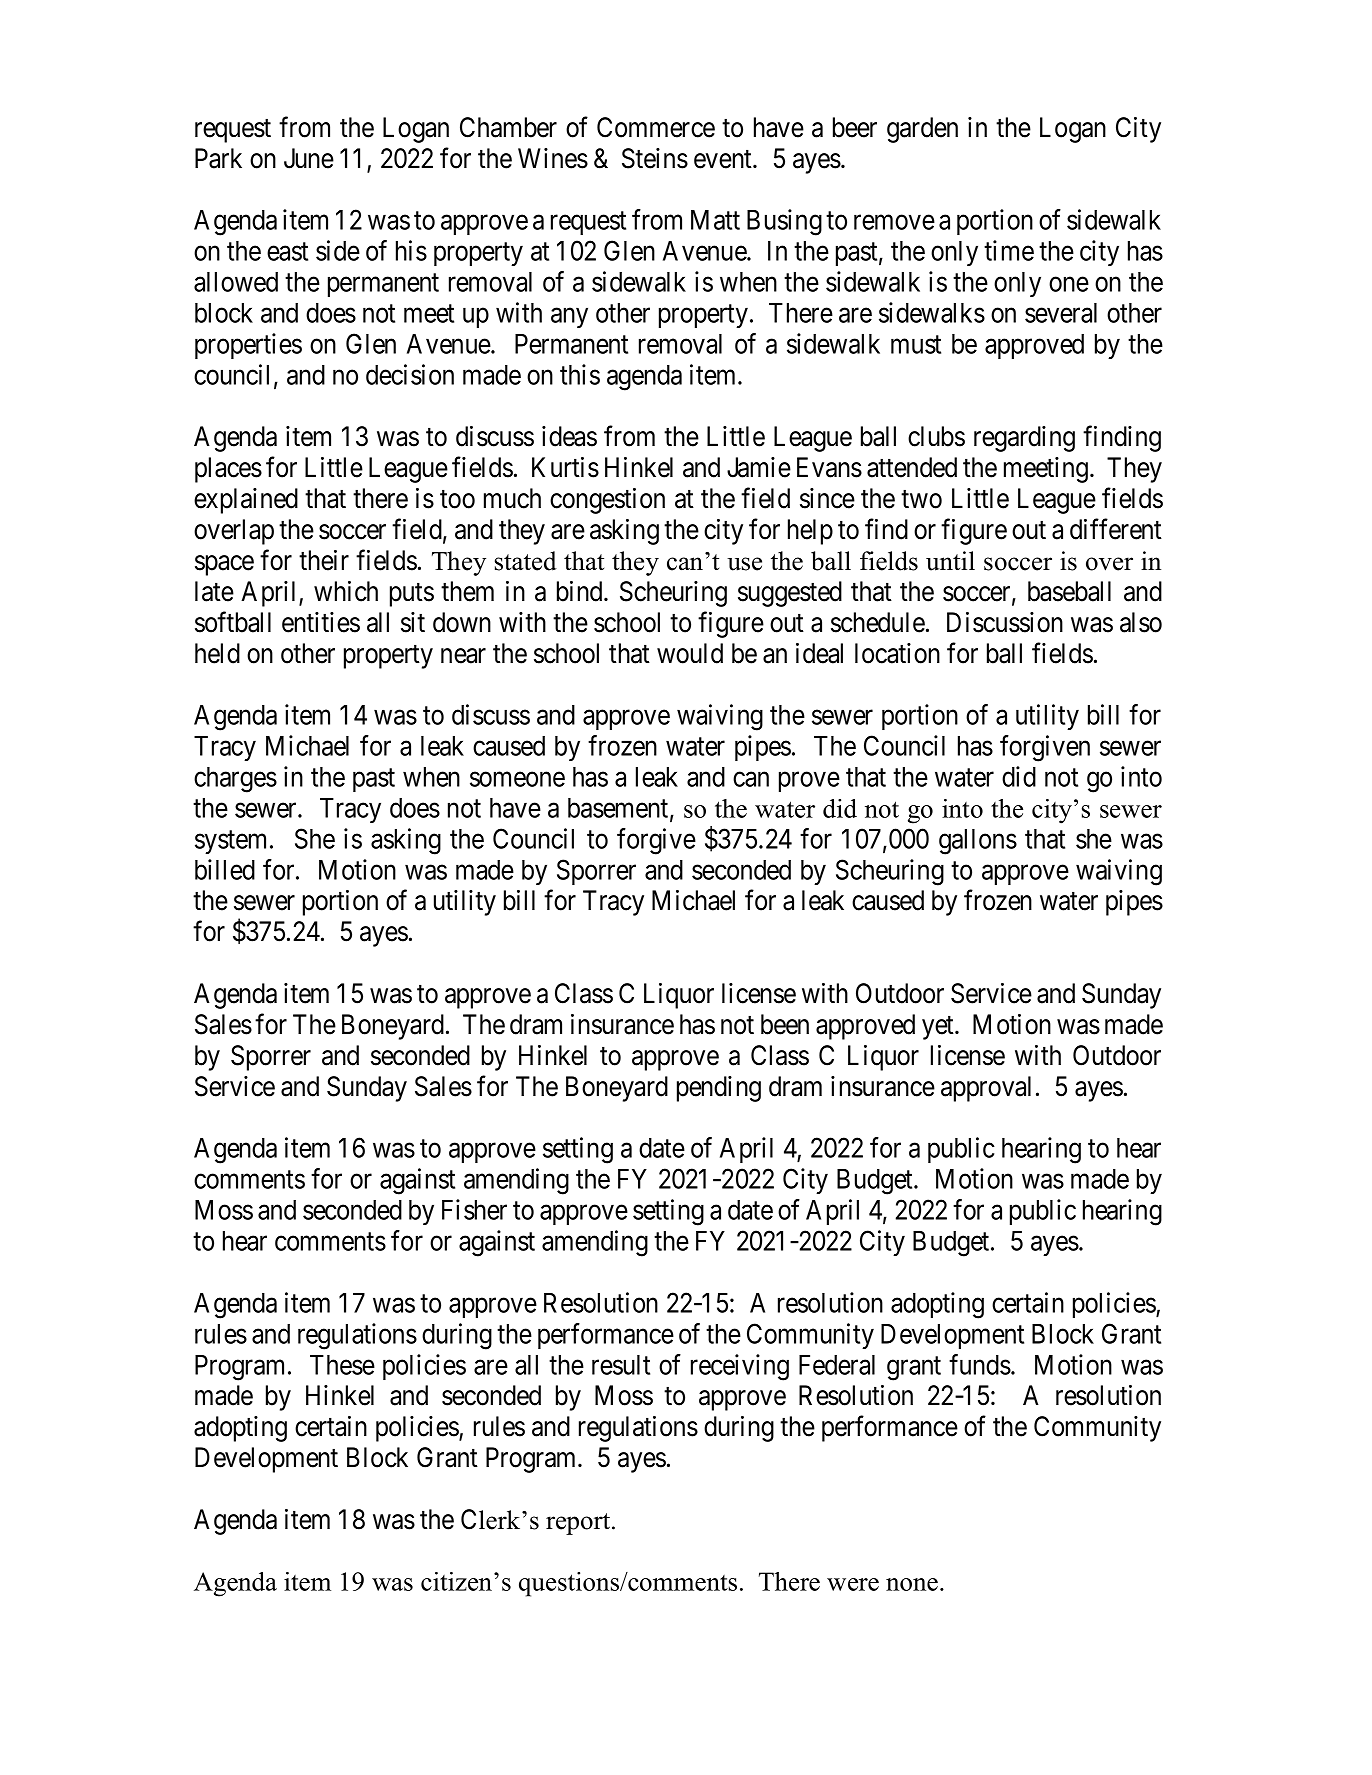  Describe the element at coordinates (309, 158) in the screenshot. I see `June` at that location.
